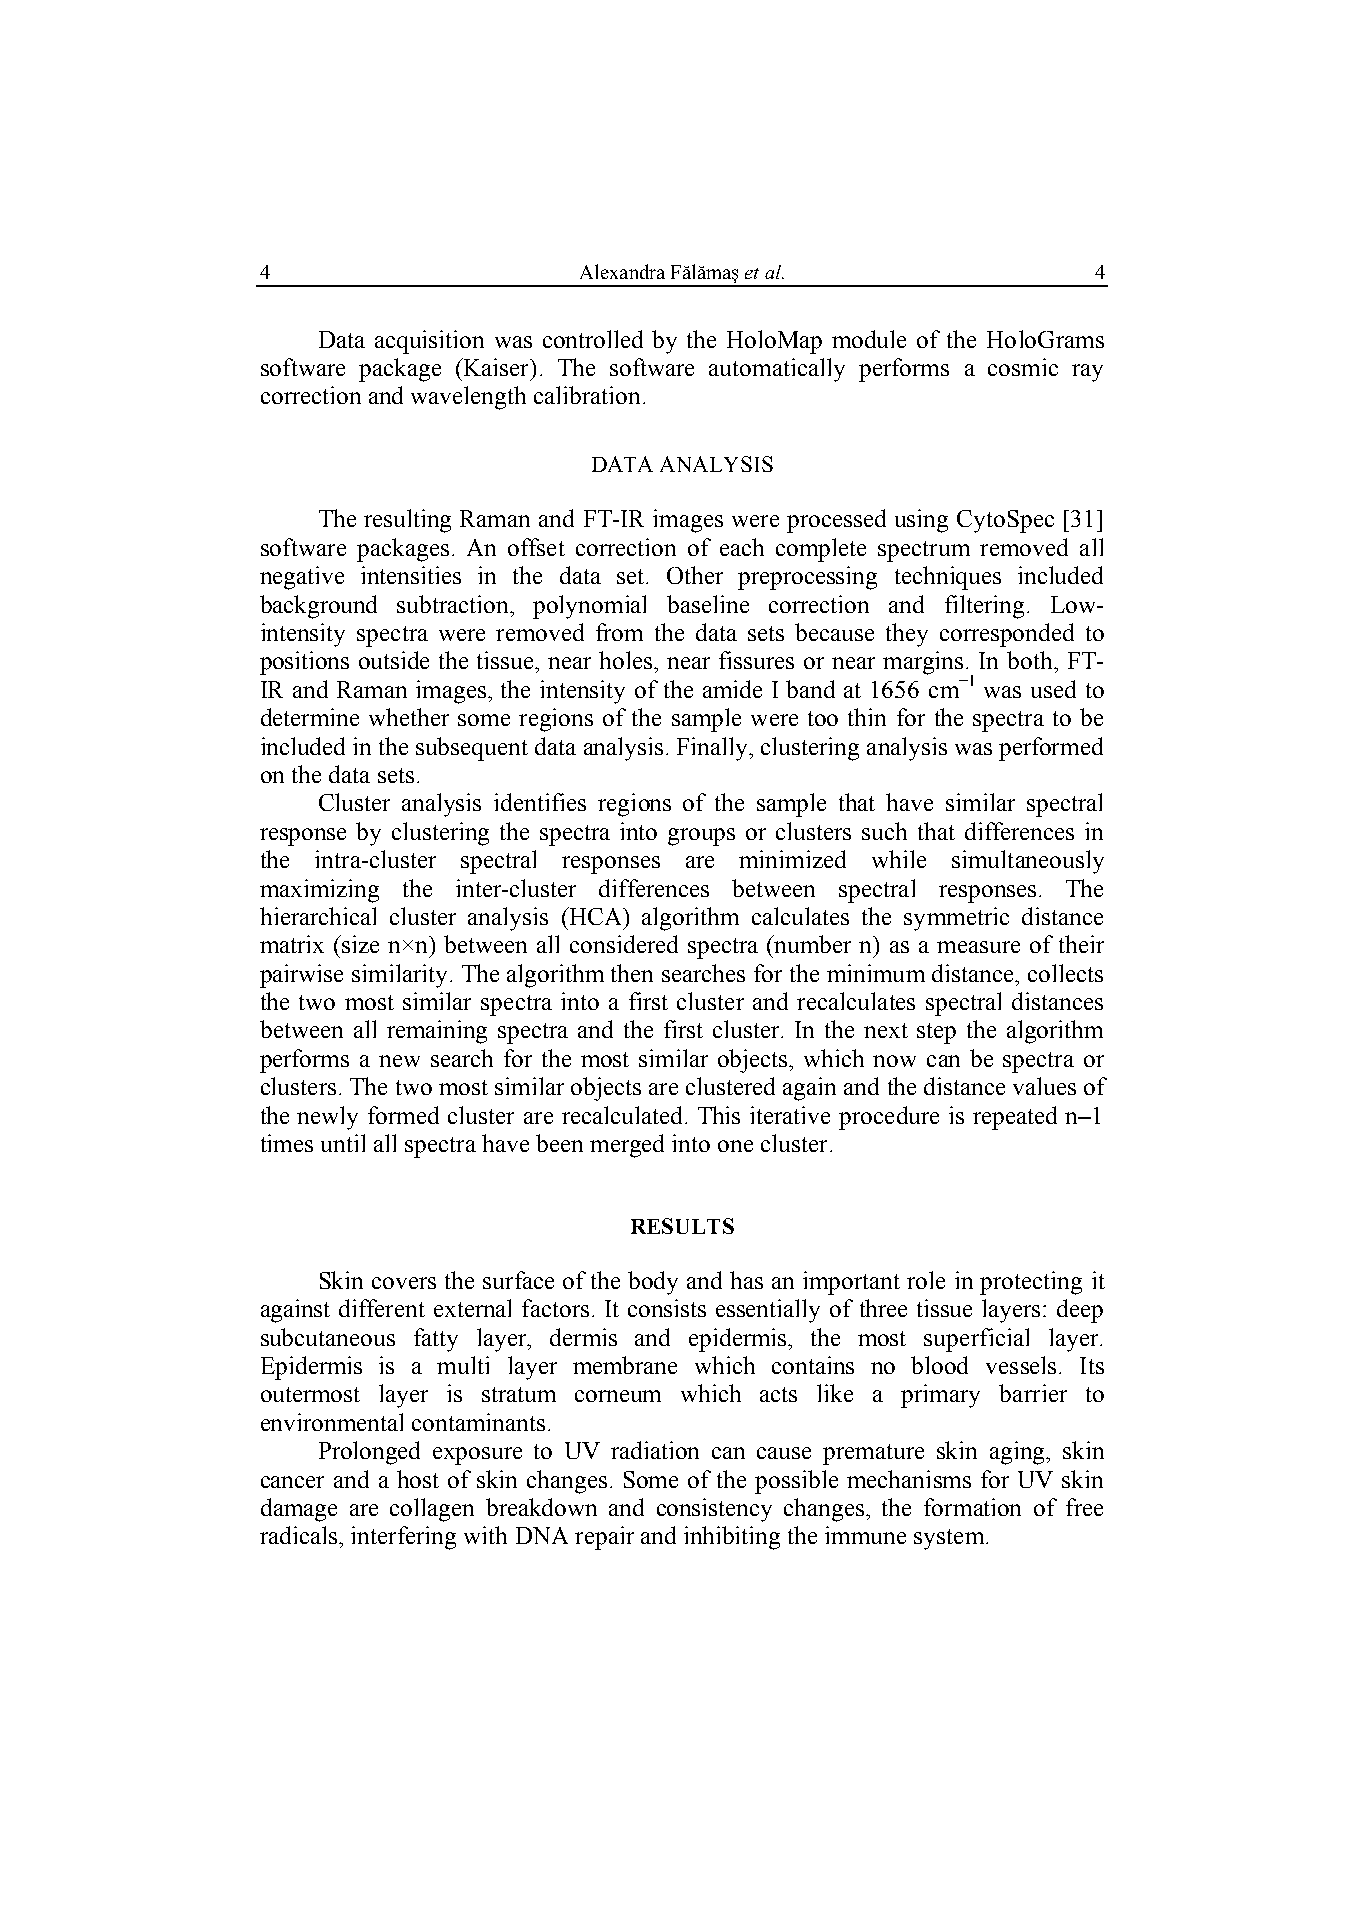  I want to click on acquisition, so click(429, 342).
